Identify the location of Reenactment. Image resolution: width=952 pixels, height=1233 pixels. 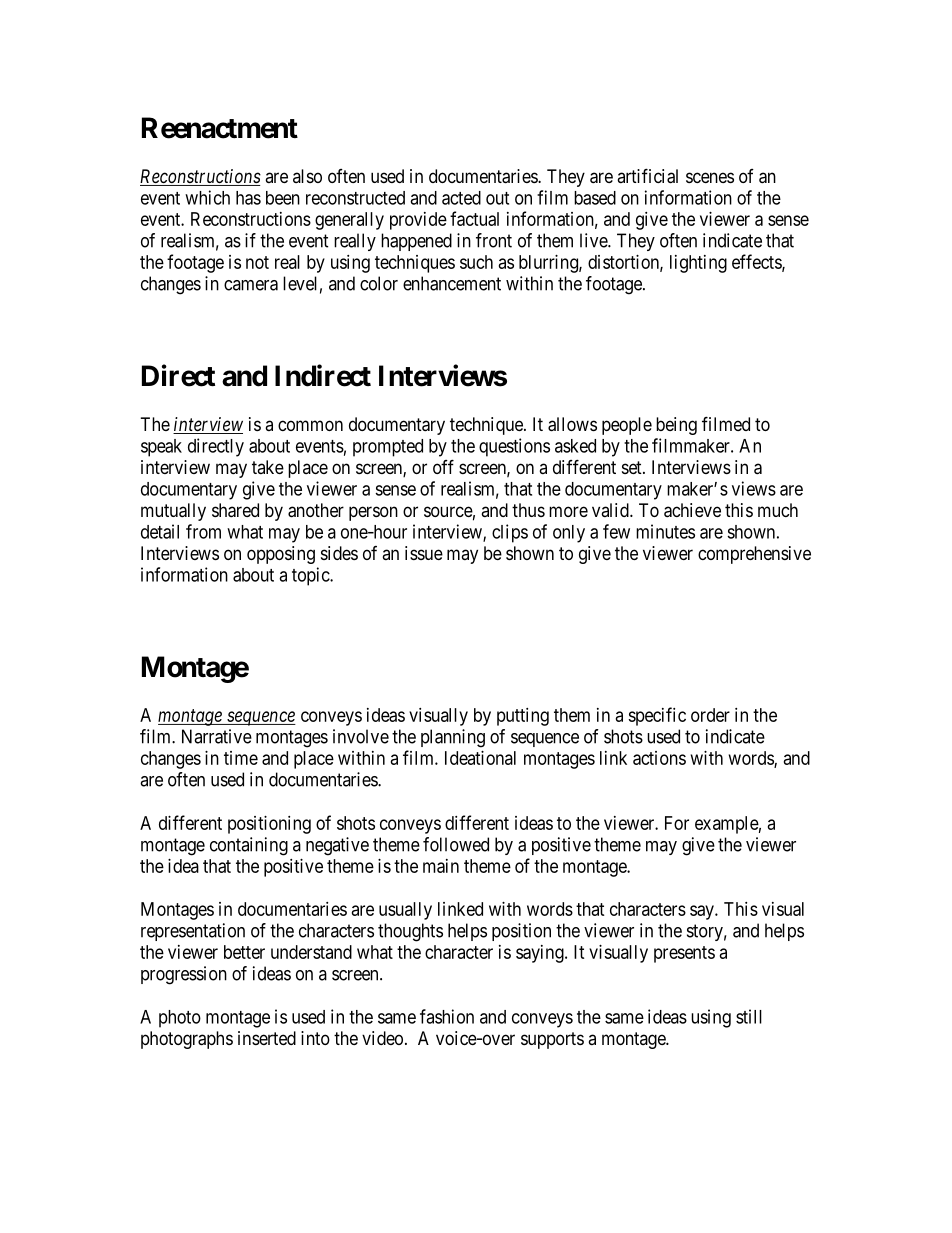
(220, 128).
